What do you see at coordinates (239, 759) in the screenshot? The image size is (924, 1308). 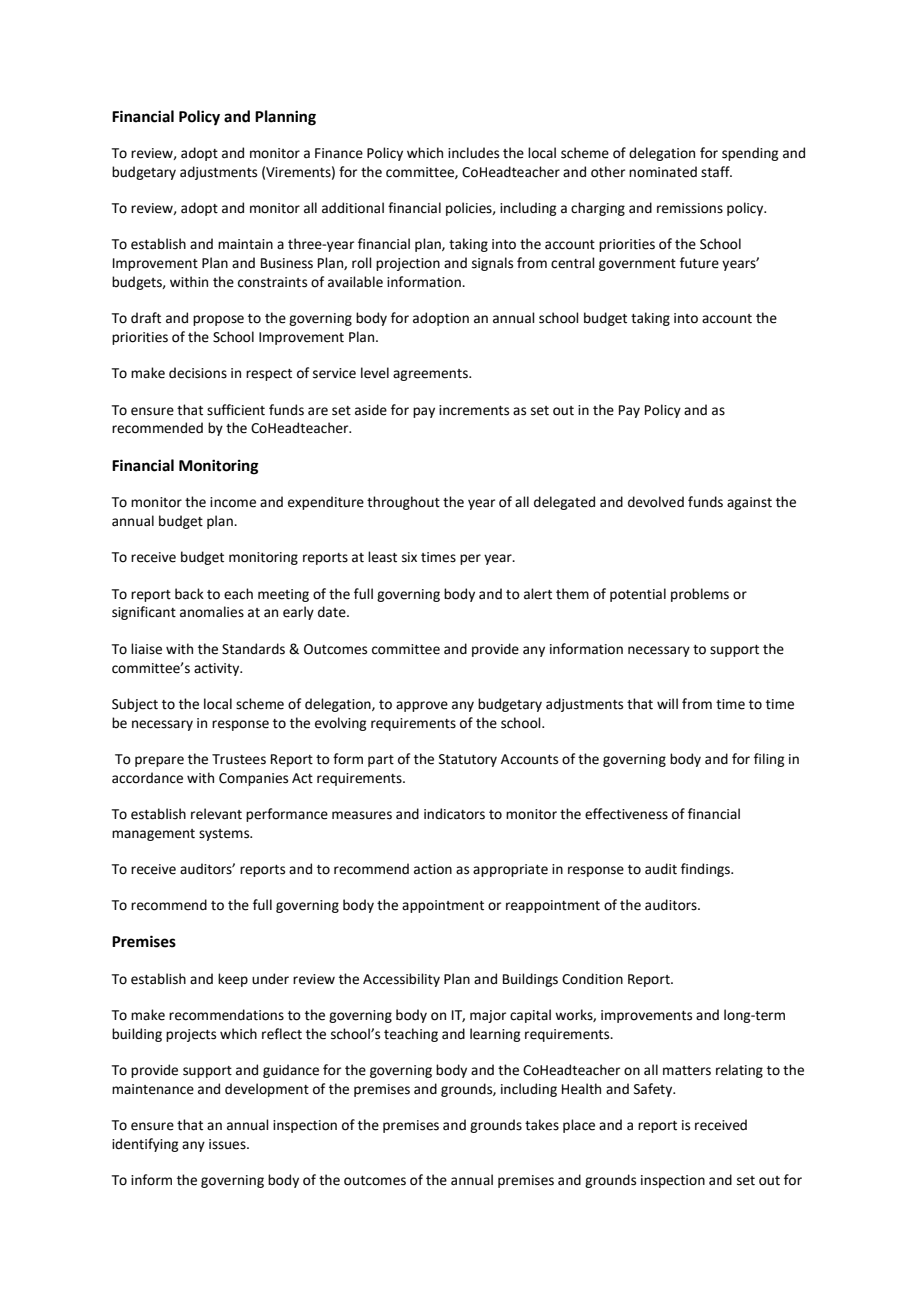 I see `Trustees` at bounding box center [239, 759].
